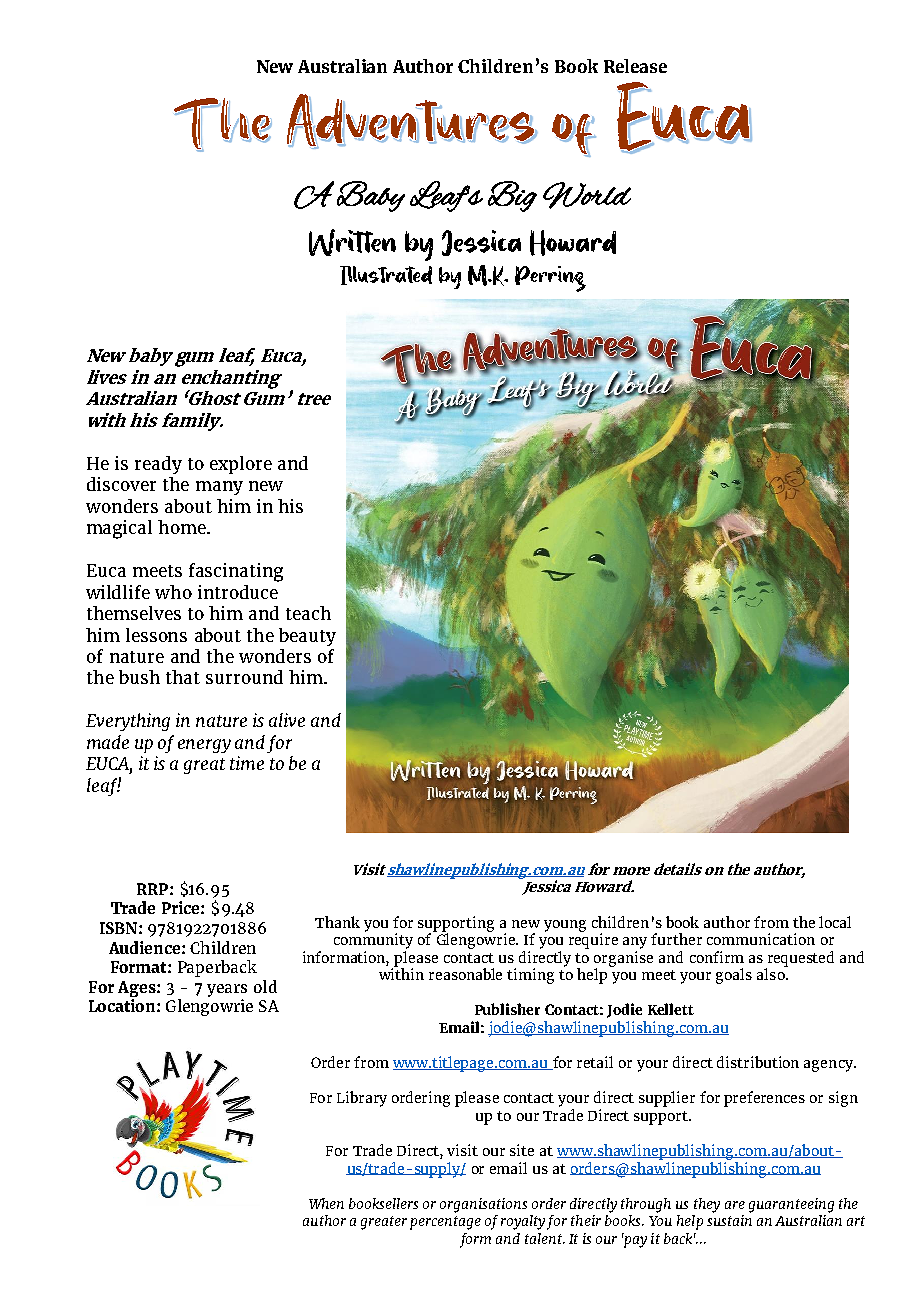  What do you see at coordinates (635, 66) in the image?
I see `Release` at bounding box center [635, 66].
